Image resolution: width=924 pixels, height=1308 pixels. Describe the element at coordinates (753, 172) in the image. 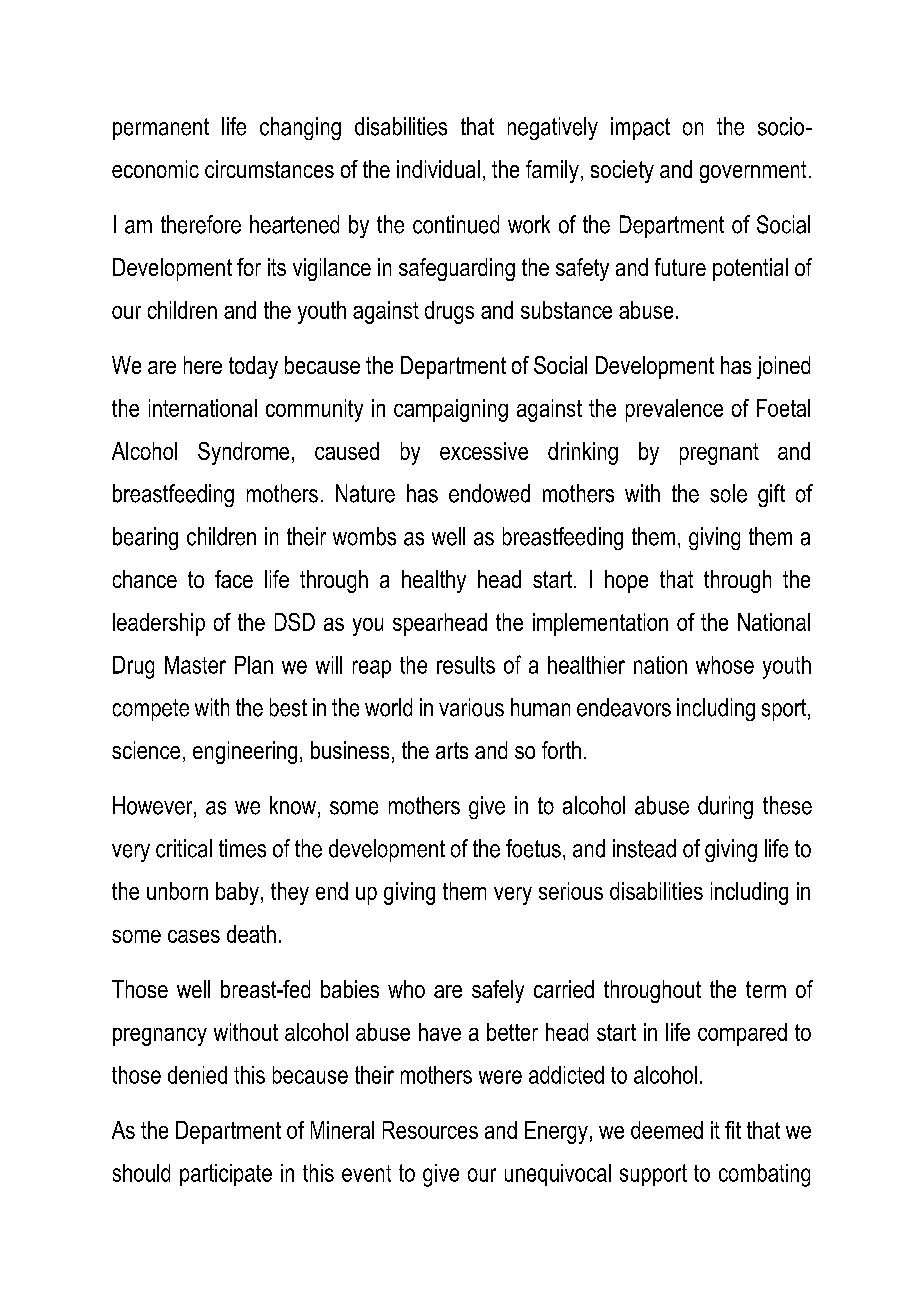

I see `government` at that location.
